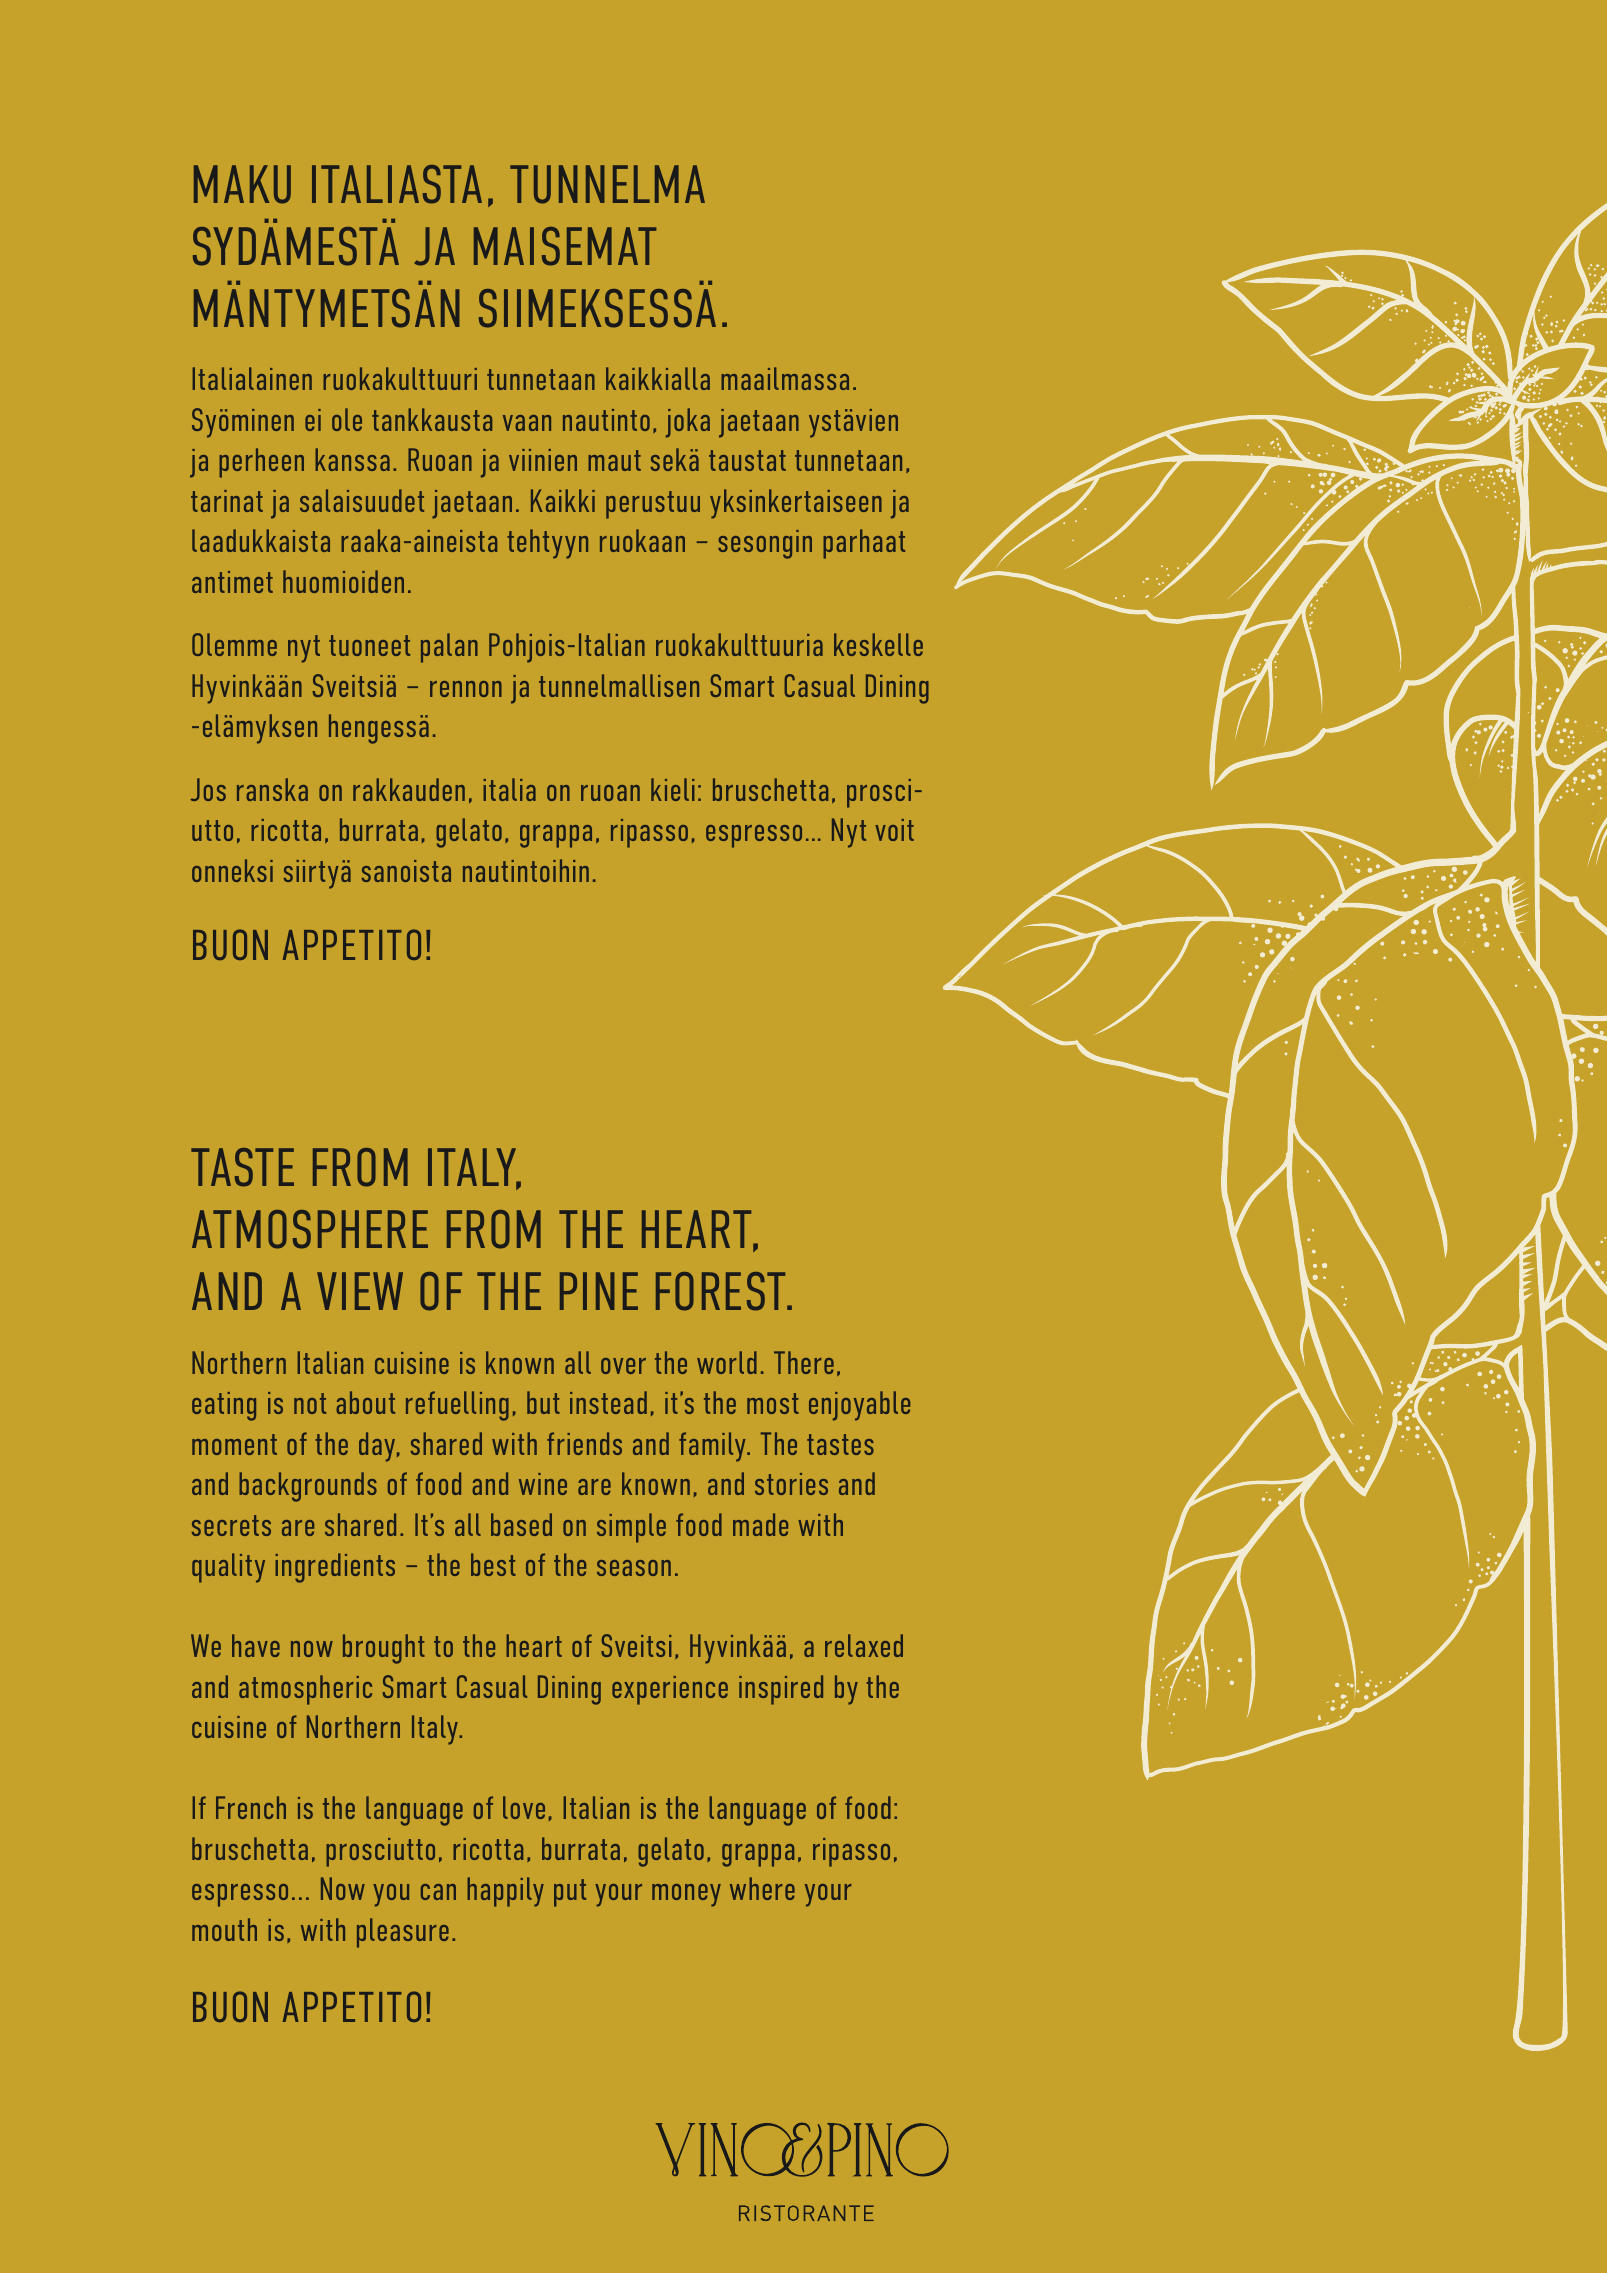 This screenshot has width=1607, height=2273. Describe the element at coordinates (543, 1402) in the screenshot. I see `but` at that location.
